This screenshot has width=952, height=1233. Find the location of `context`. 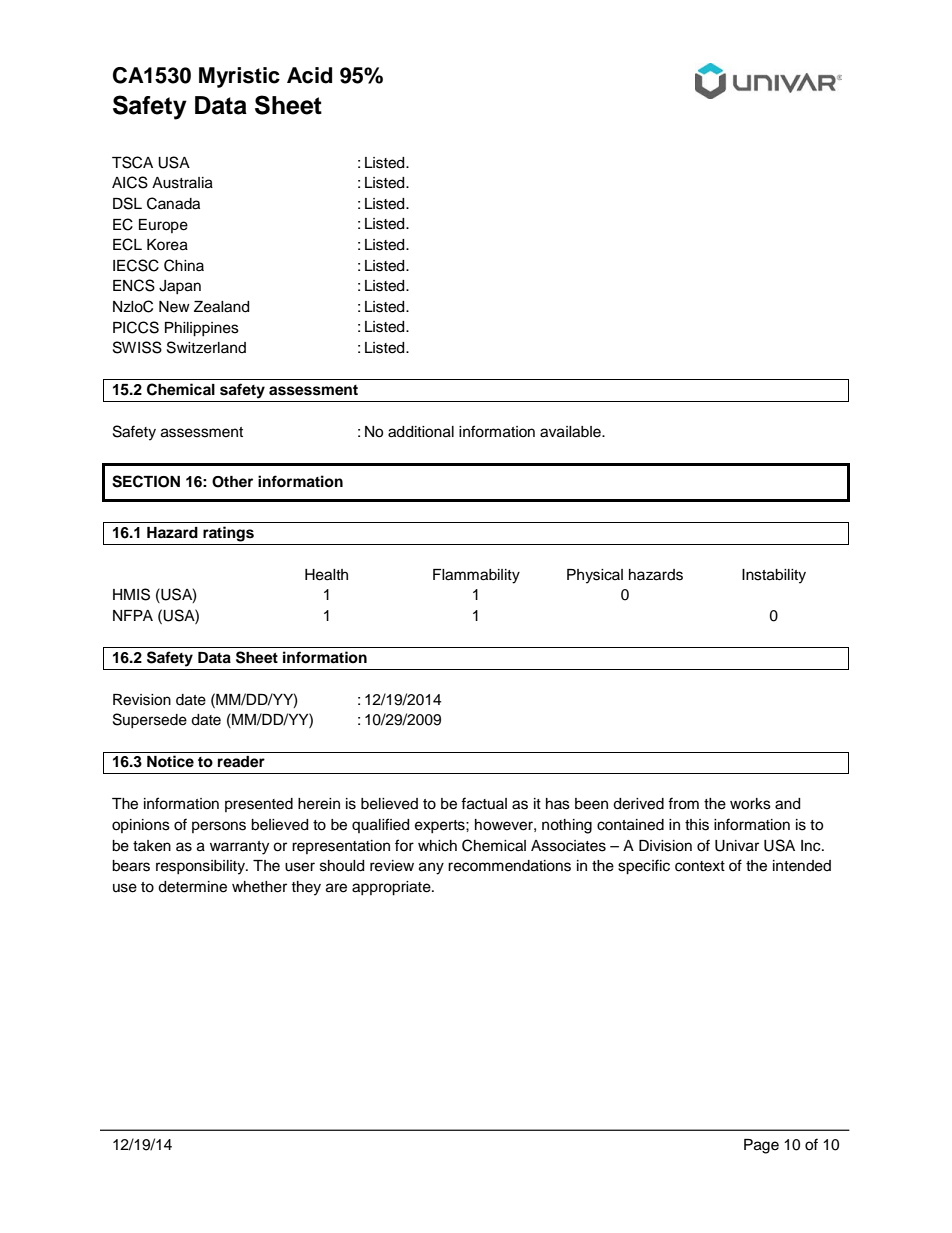

context is located at coordinates (700, 866).
